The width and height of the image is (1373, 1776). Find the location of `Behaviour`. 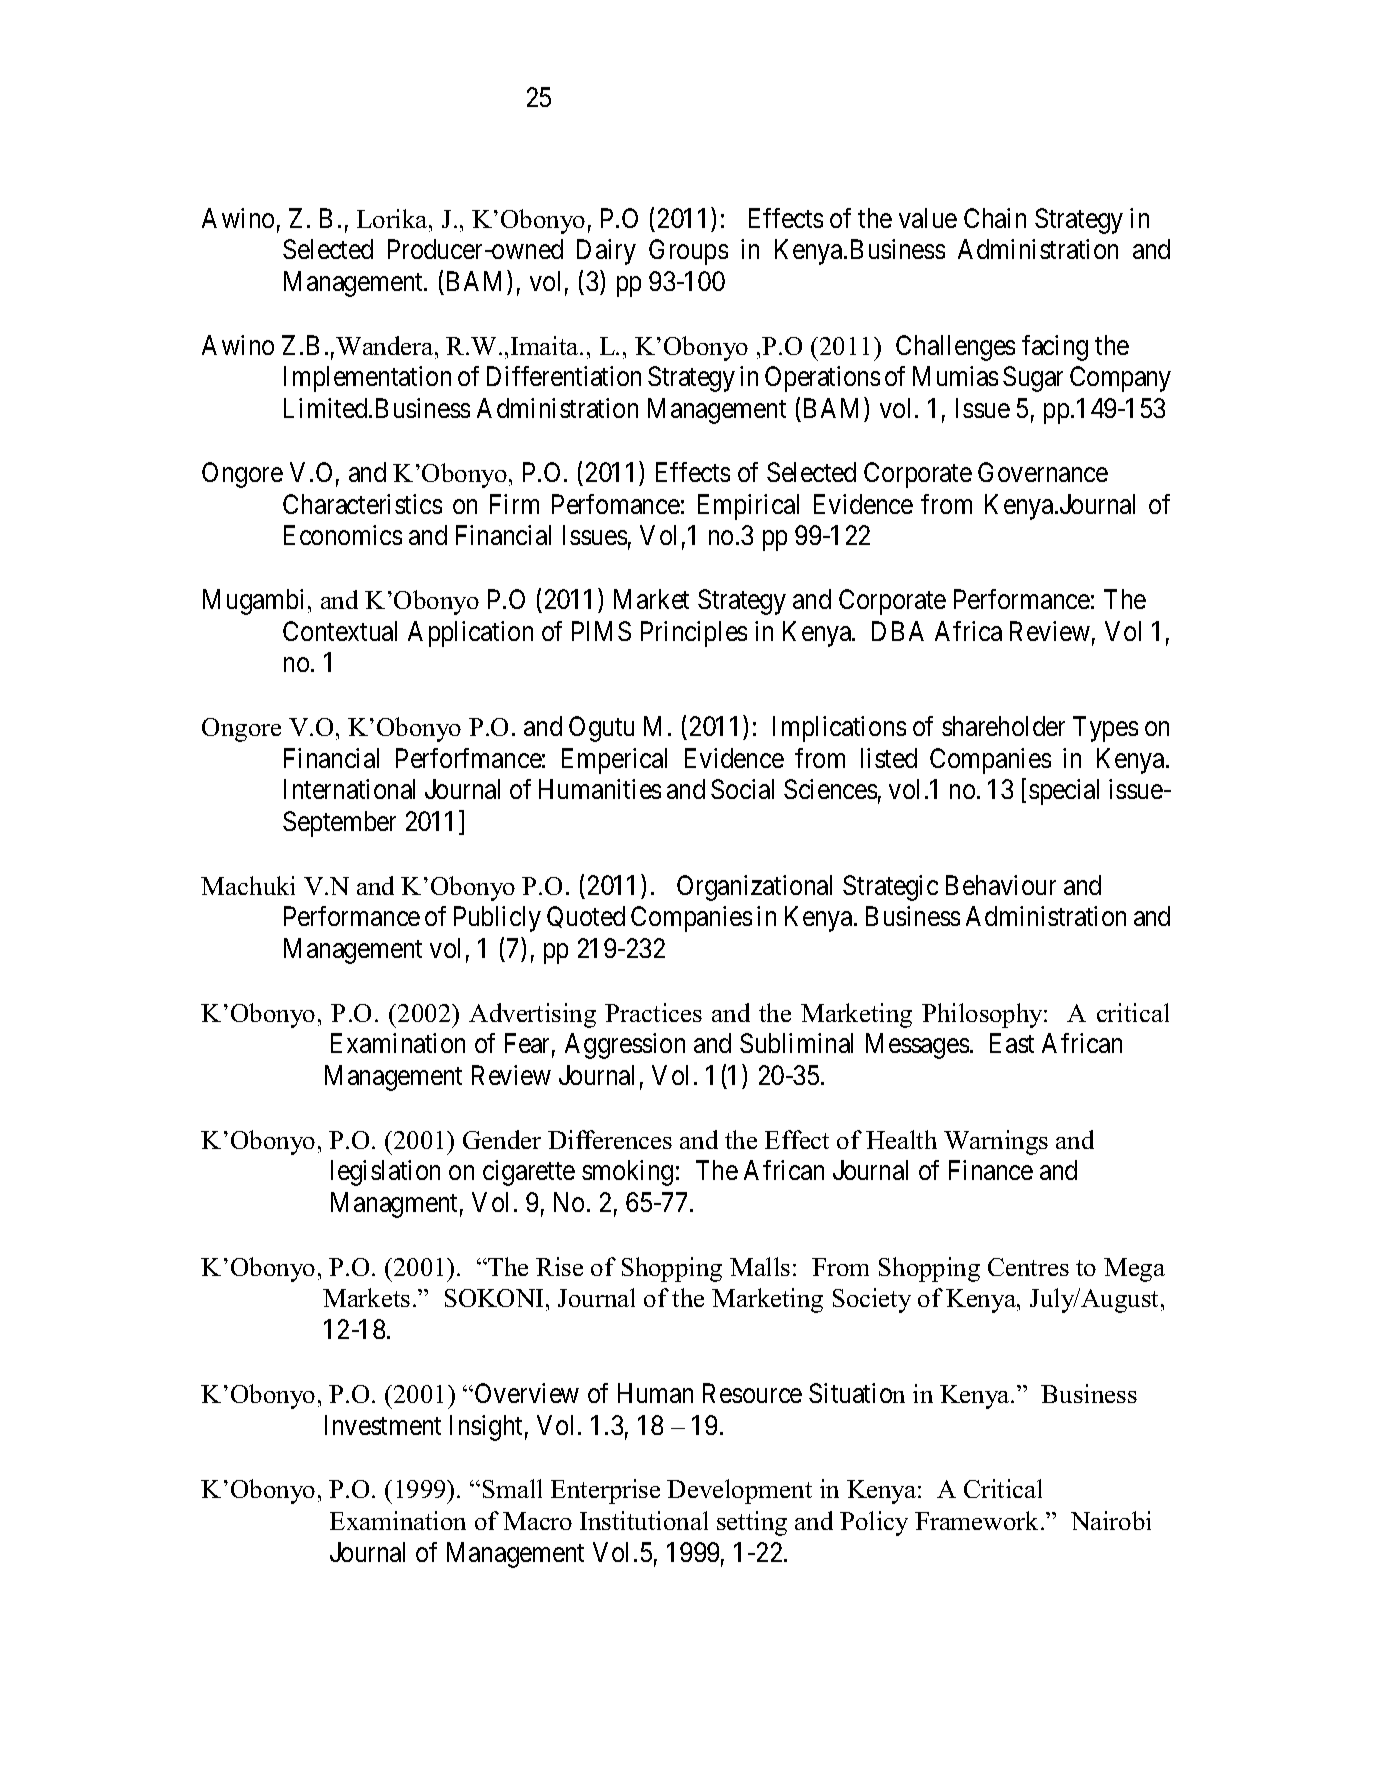

Behaviour is located at coordinates (1001, 885).
